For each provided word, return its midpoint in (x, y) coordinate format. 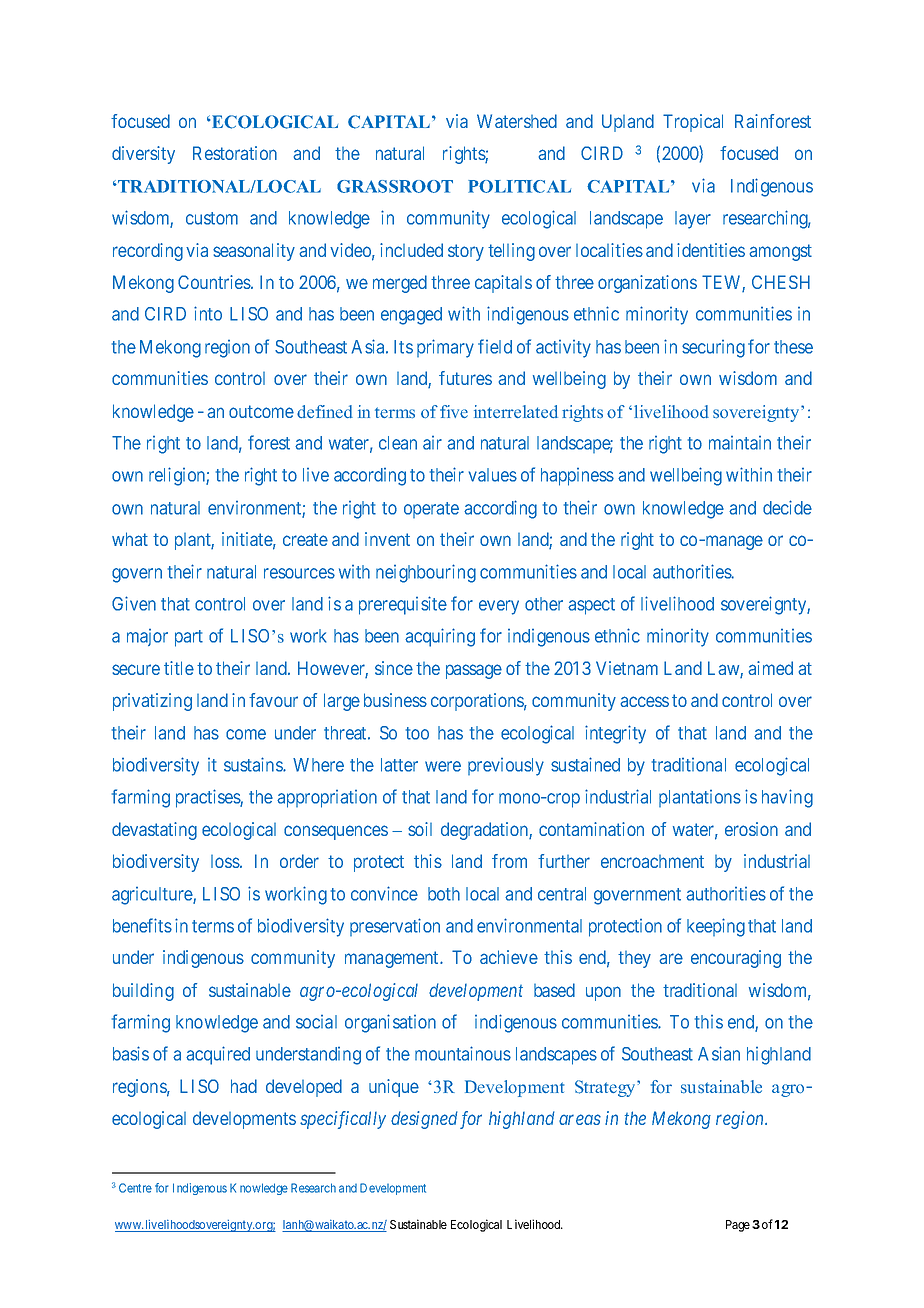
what (130, 539)
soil (420, 829)
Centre (135, 1188)
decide (787, 507)
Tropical (693, 123)
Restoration (235, 153)
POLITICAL (519, 186)
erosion (751, 829)
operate (431, 510)
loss (226, 861)
